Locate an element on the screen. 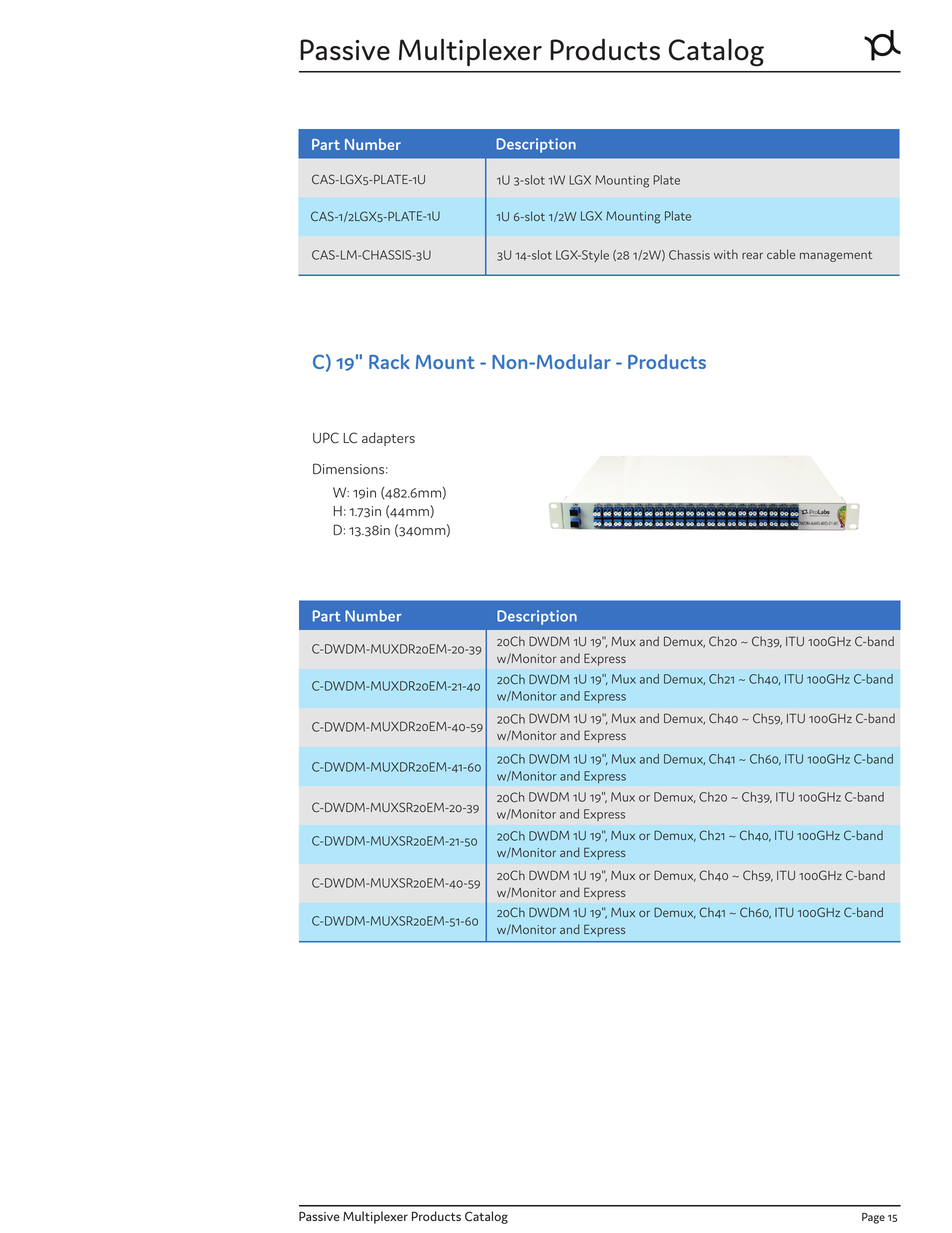 Image resolution: width=952 pixels, height=1233 pixels. management is located at coordinates (836, 256).
